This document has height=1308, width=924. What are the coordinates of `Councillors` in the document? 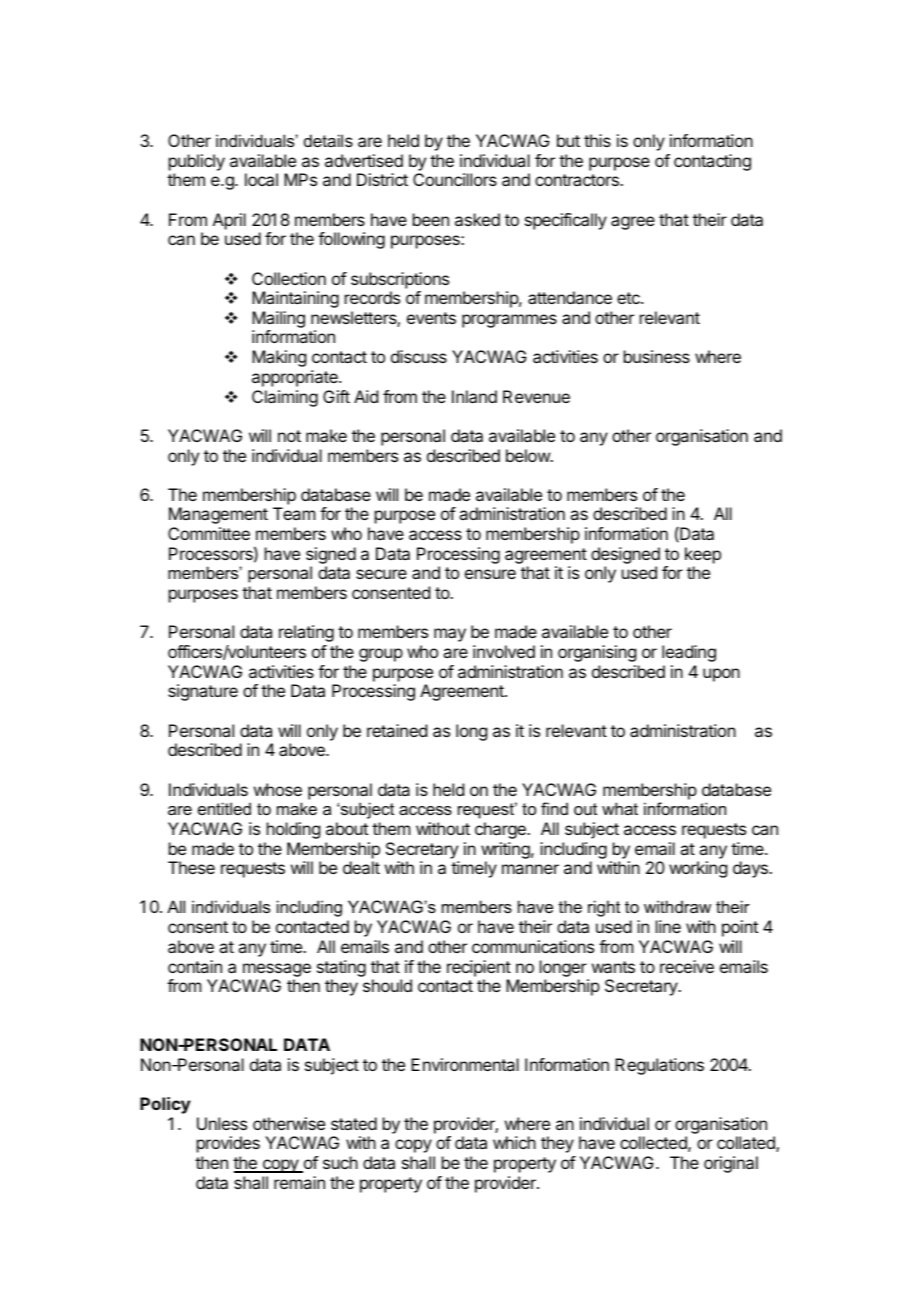 It's located at (455, 179).
